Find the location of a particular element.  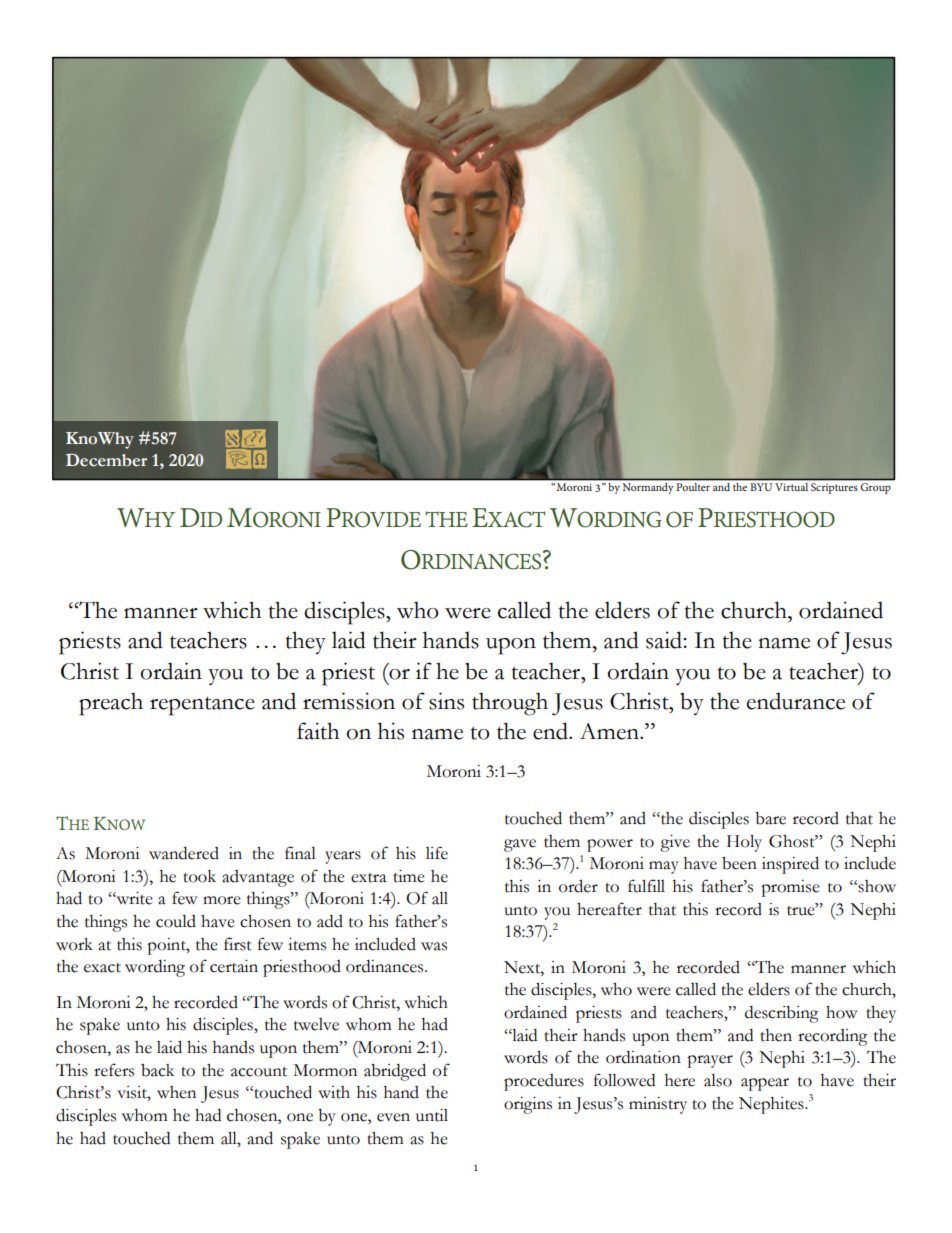

when is located at coordinates (176, 1092).
